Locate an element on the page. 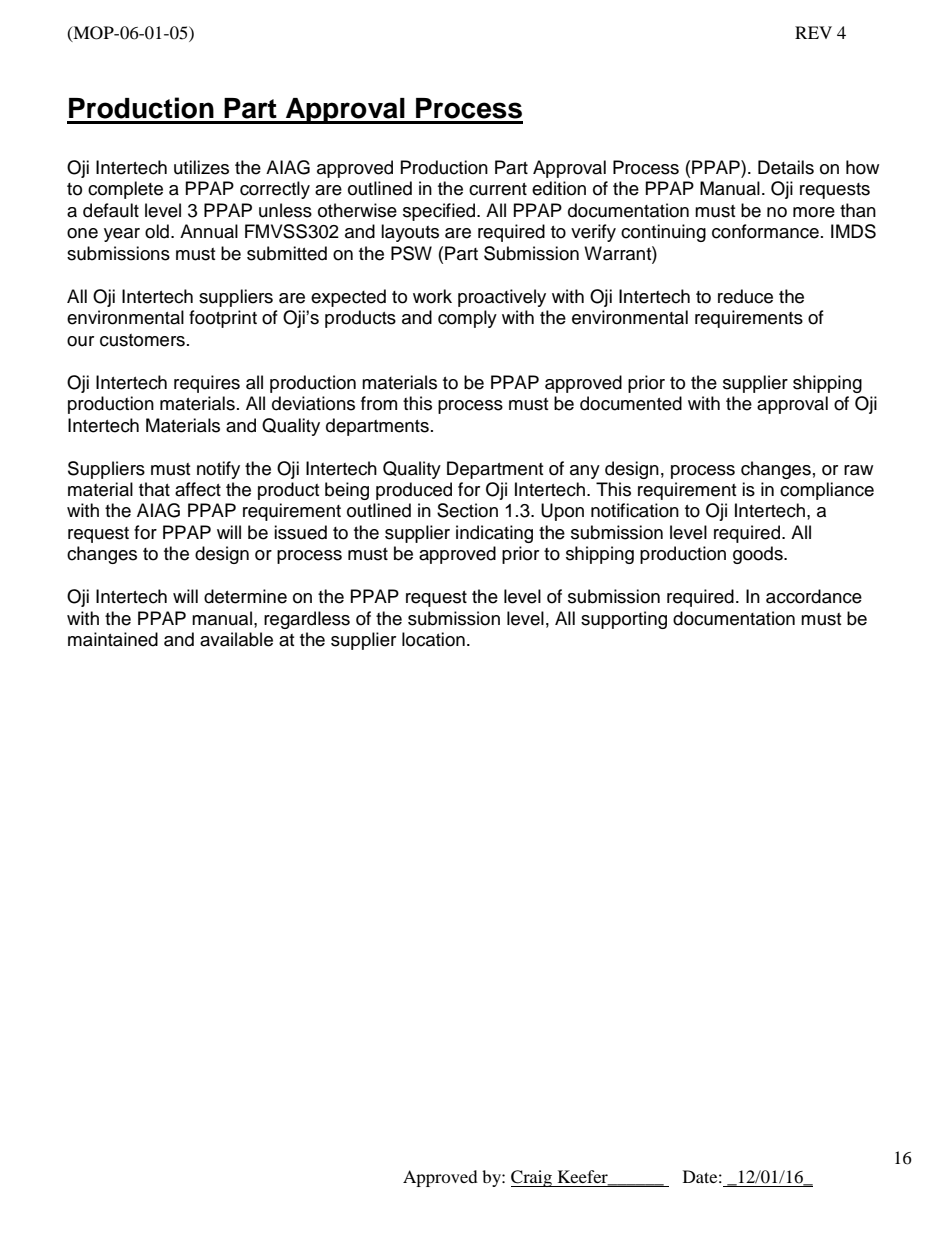  available is located at coordinates (236, 639).
